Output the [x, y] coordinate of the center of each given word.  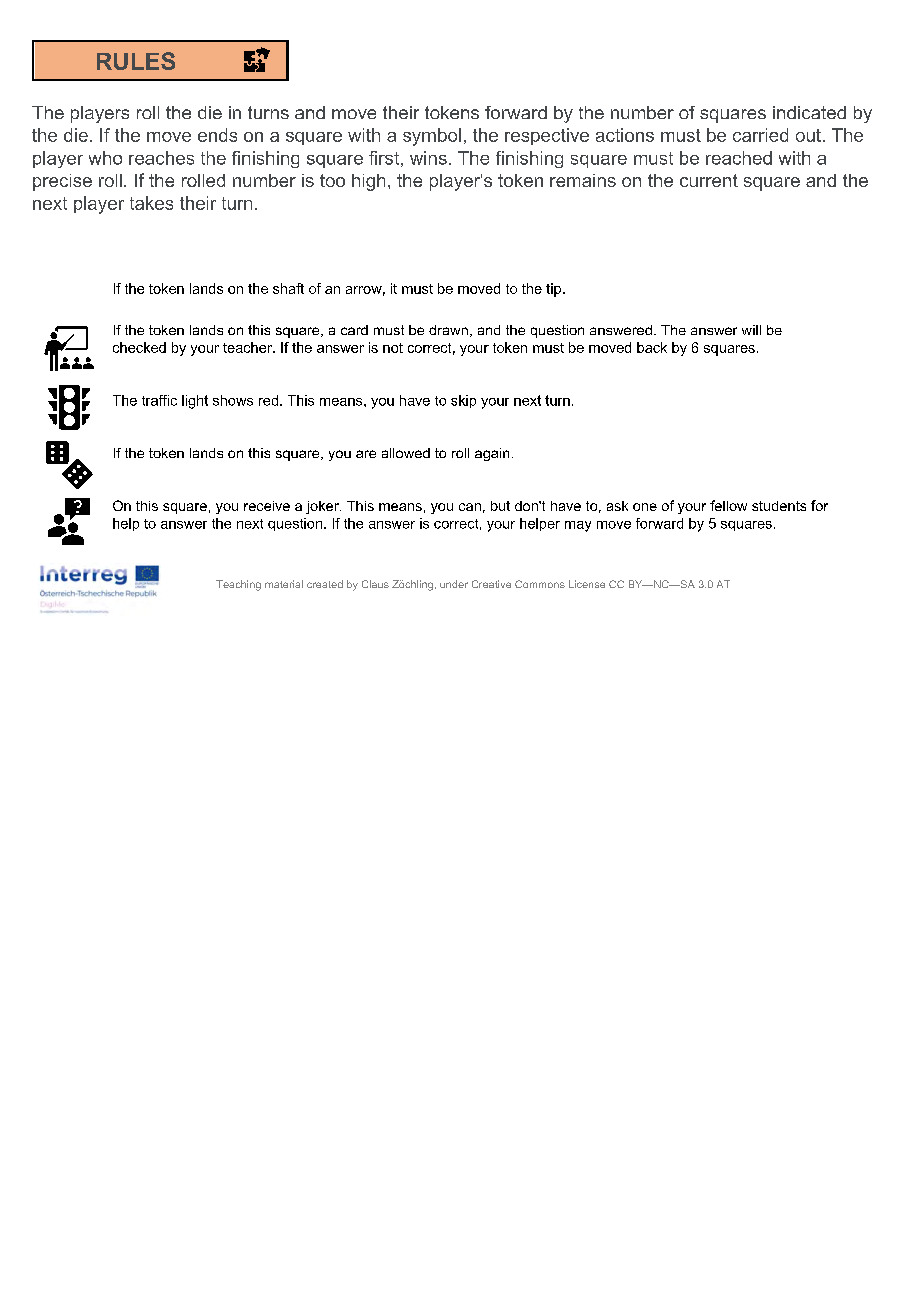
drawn [448, 330]
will [751, 330]
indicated [809, 112]
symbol [432, 137]
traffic [159, 400]
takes [151, 203]
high [368, 182]
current [709, 180]
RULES [136, 61]
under [454, 584]
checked [139, 347]
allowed [406, 453]
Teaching [238, 585]
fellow [728, 505]
